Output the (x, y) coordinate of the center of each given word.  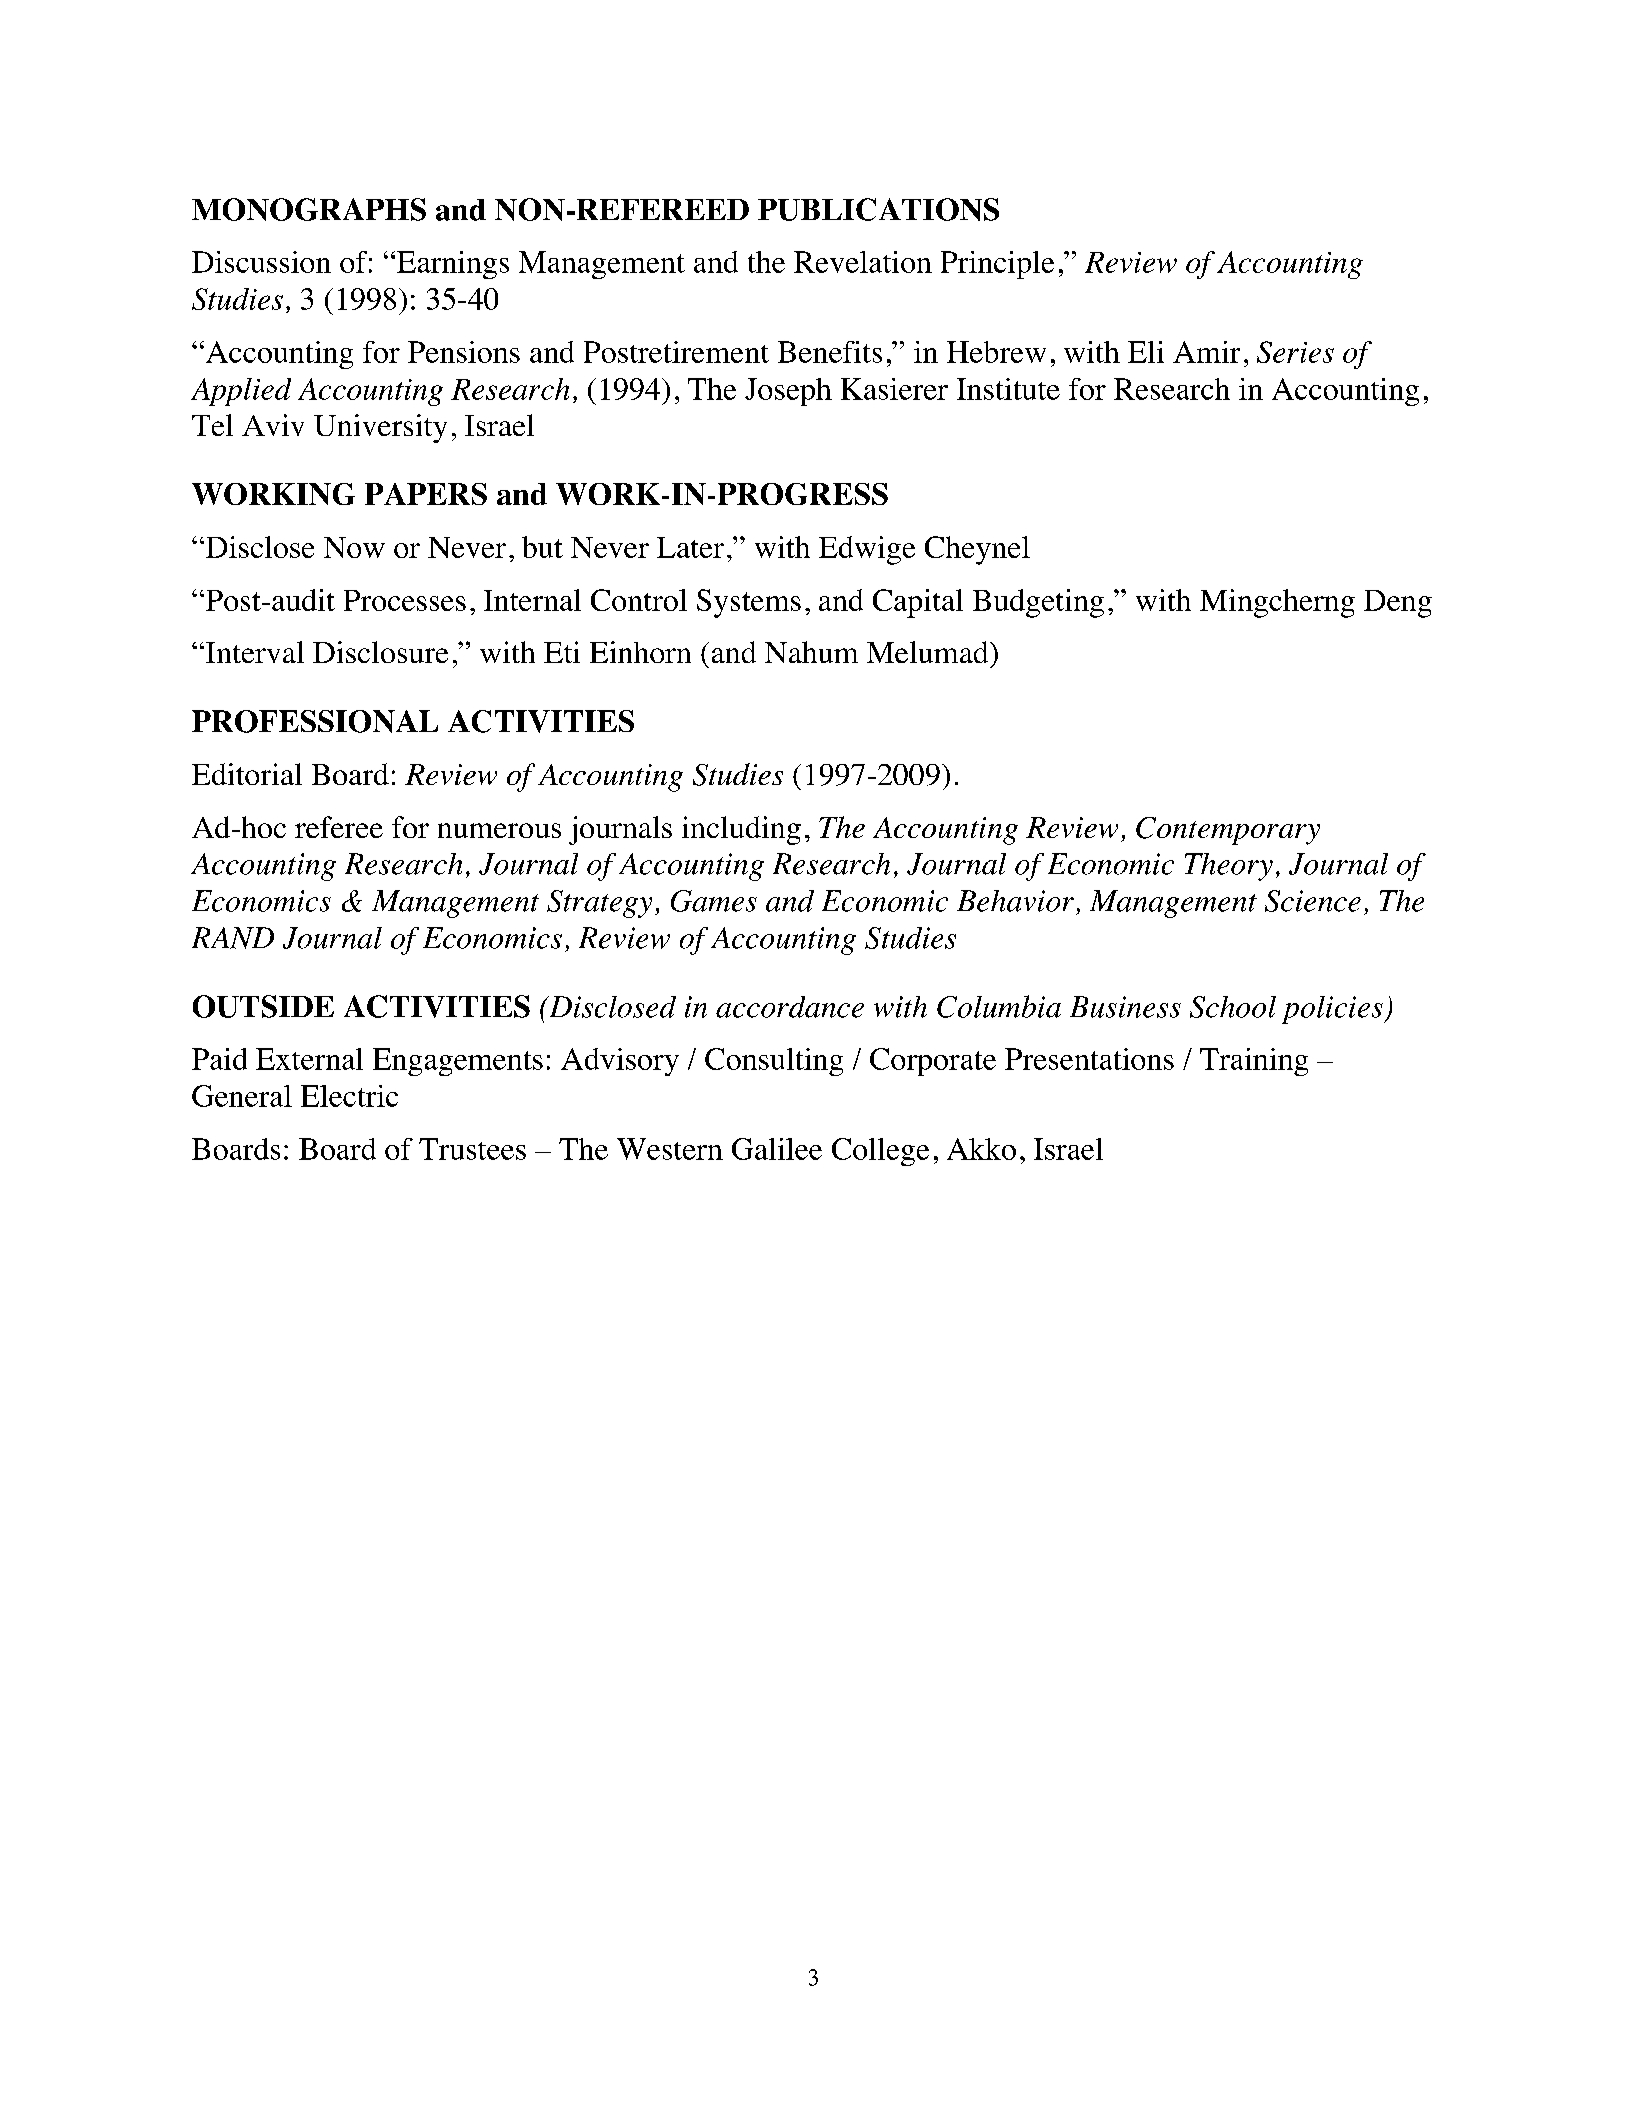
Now (354, 547)
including (741, 830)
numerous (499, 830)
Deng (1398, 604)
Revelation (863, 262)
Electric (349, 1096)
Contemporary (1228, 831)
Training (1254, 1062)
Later (690, 547)
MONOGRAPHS (309, 209)
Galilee (777, 1149)
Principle (997, 265)
